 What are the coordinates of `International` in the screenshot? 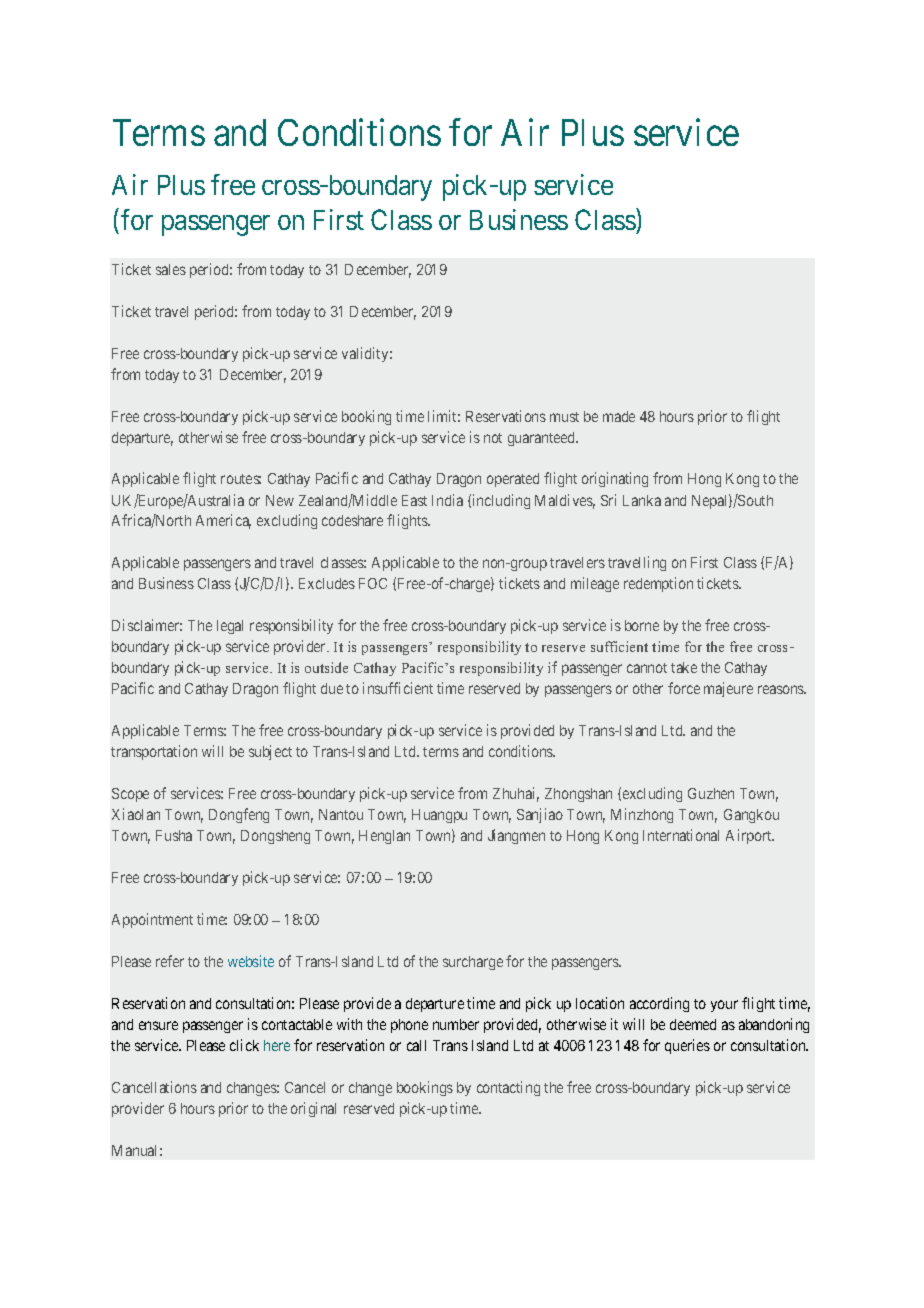 It's located at (681, 835).
